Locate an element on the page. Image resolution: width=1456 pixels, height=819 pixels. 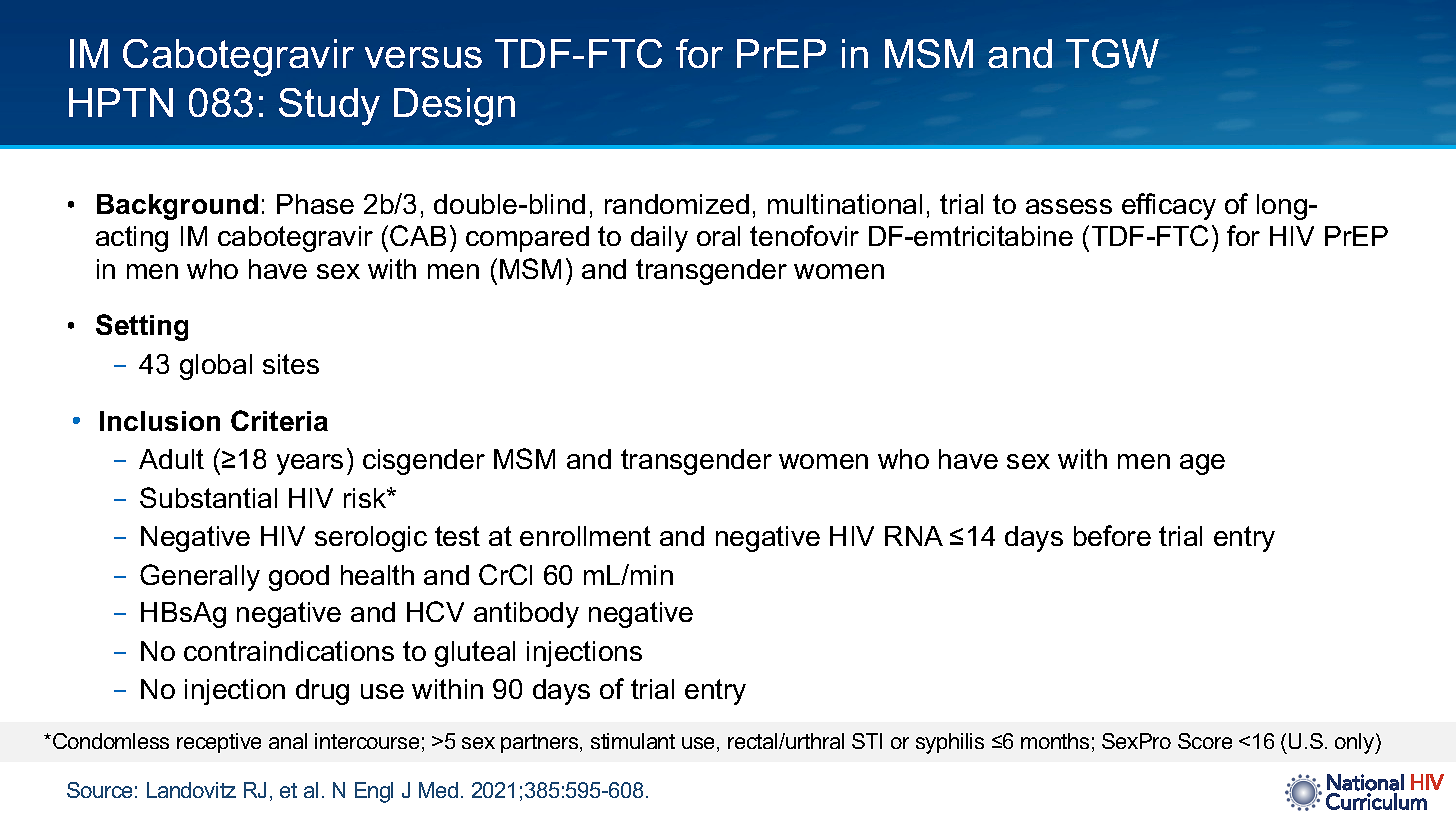
cisgender is located at coordinates (424, 462).
